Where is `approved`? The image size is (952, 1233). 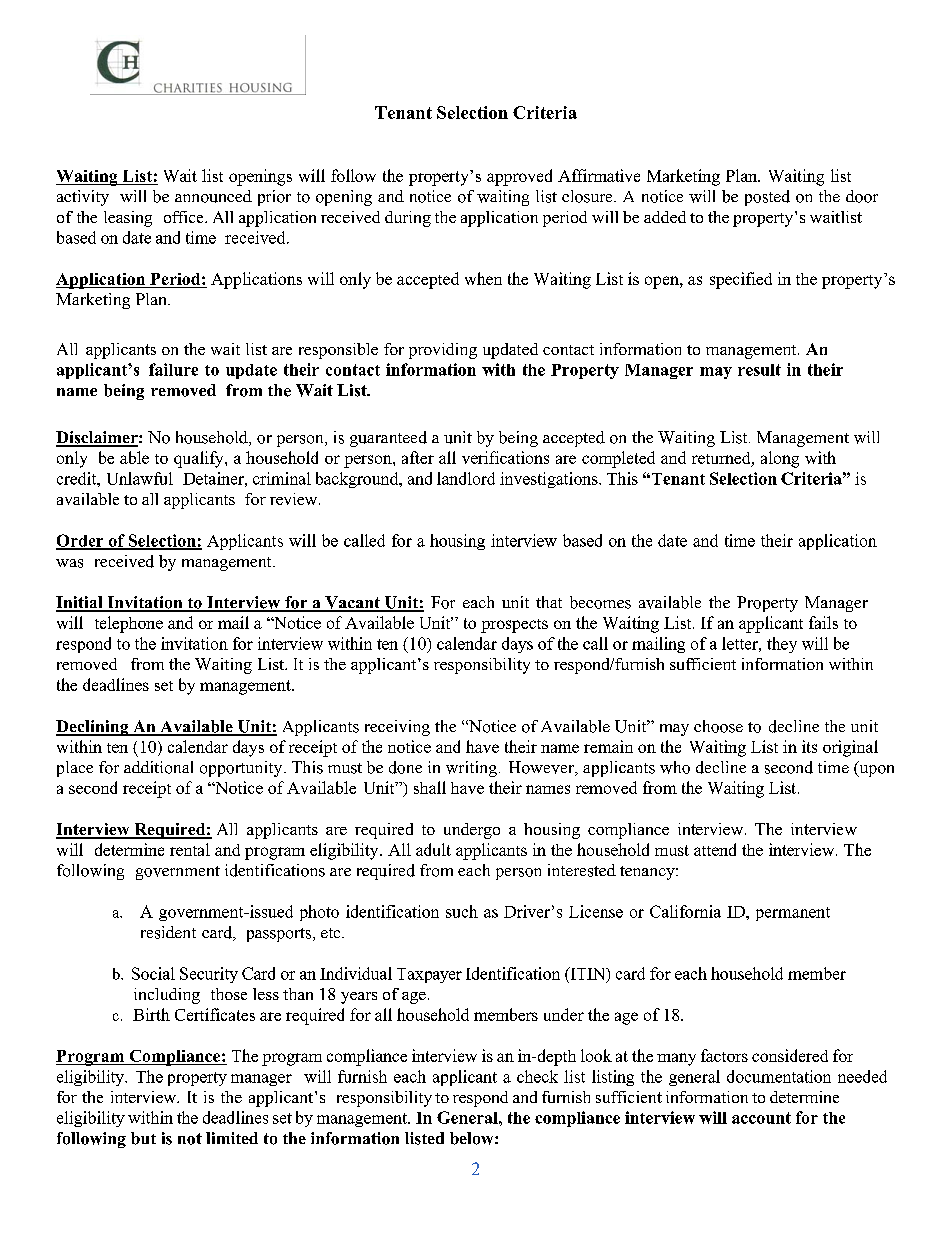
approved is located at coordinates (519, 177).
